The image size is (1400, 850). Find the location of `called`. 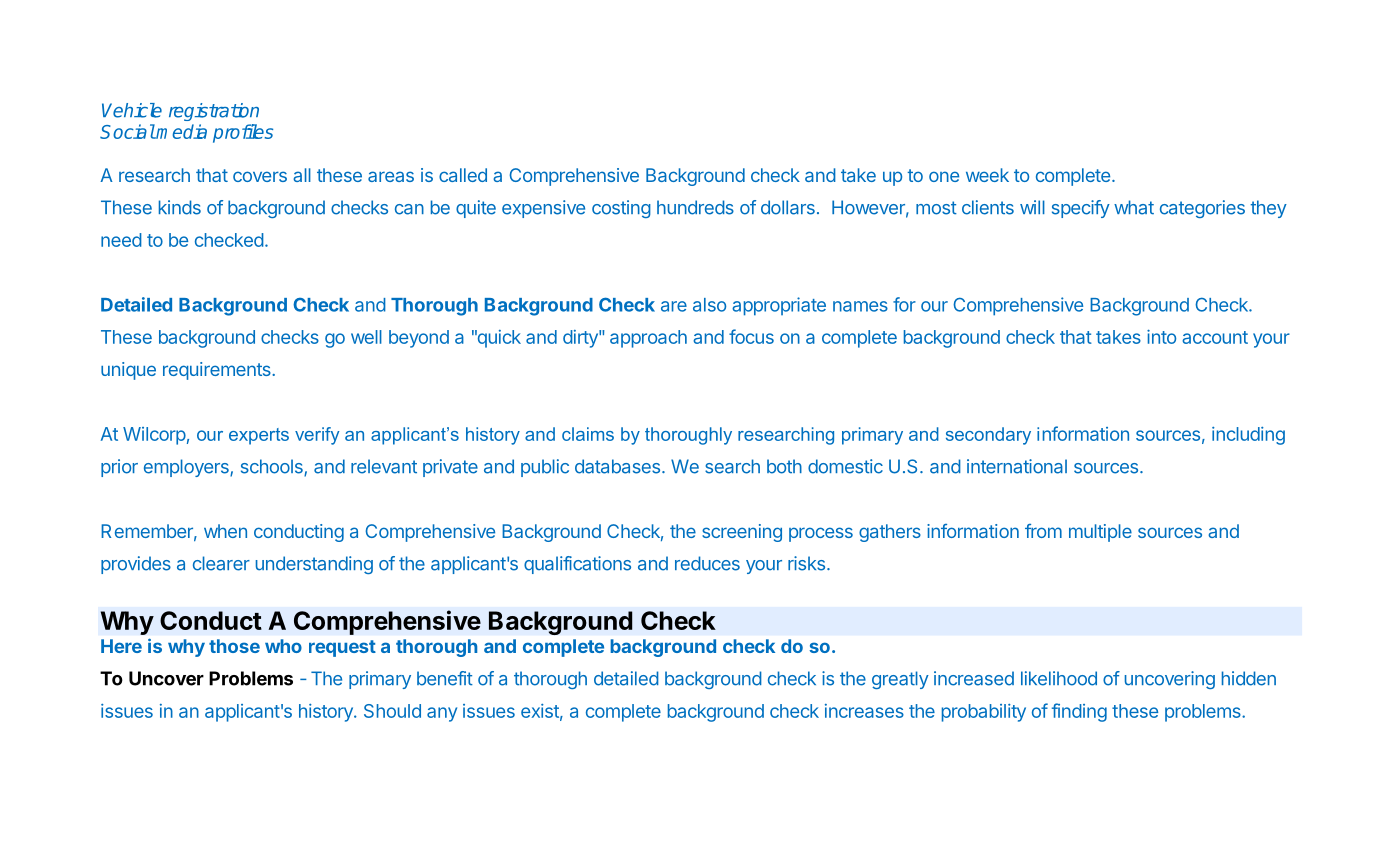

called is located at coordinates (463, 175).
